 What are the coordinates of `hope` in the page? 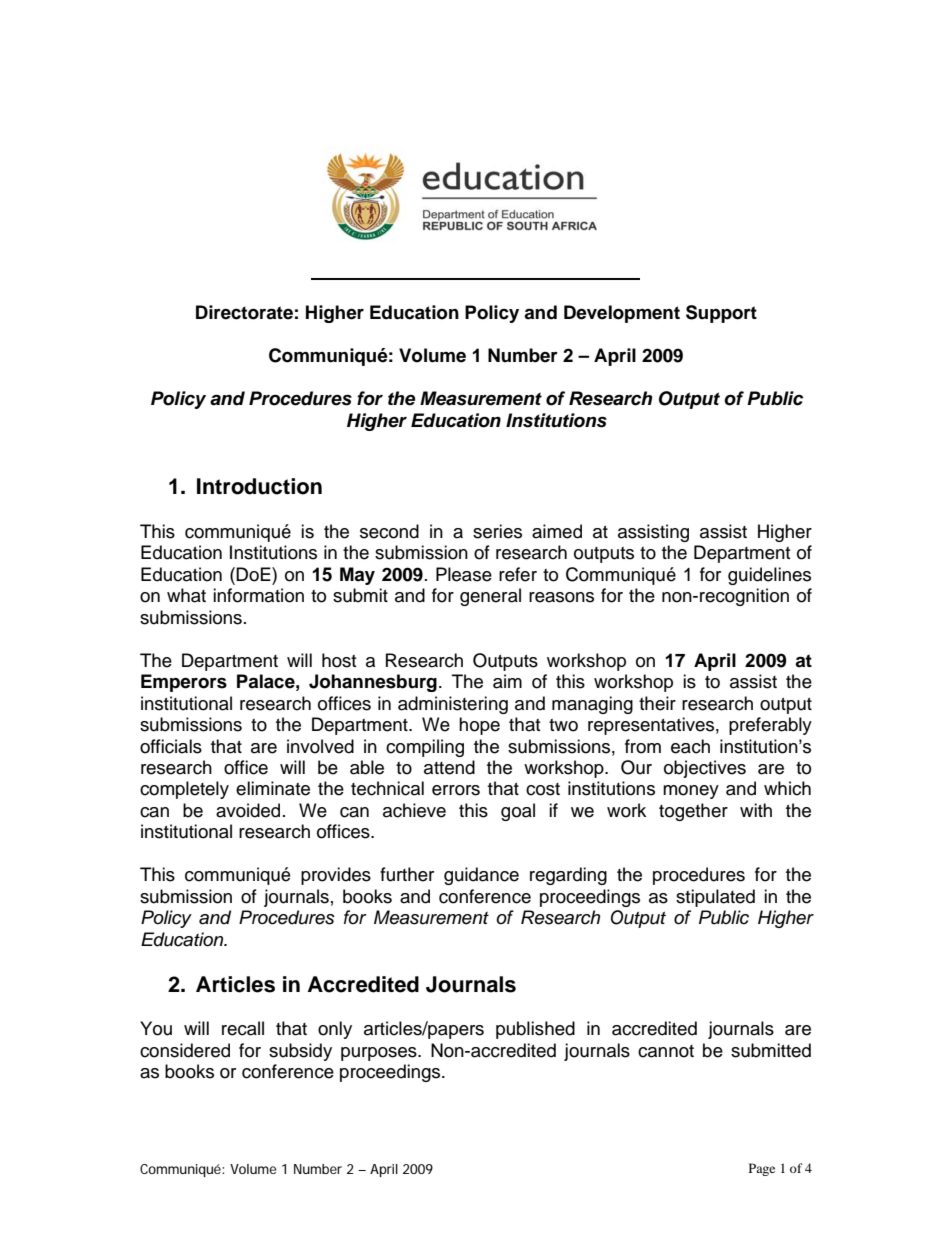 It's located at (479, 726).
